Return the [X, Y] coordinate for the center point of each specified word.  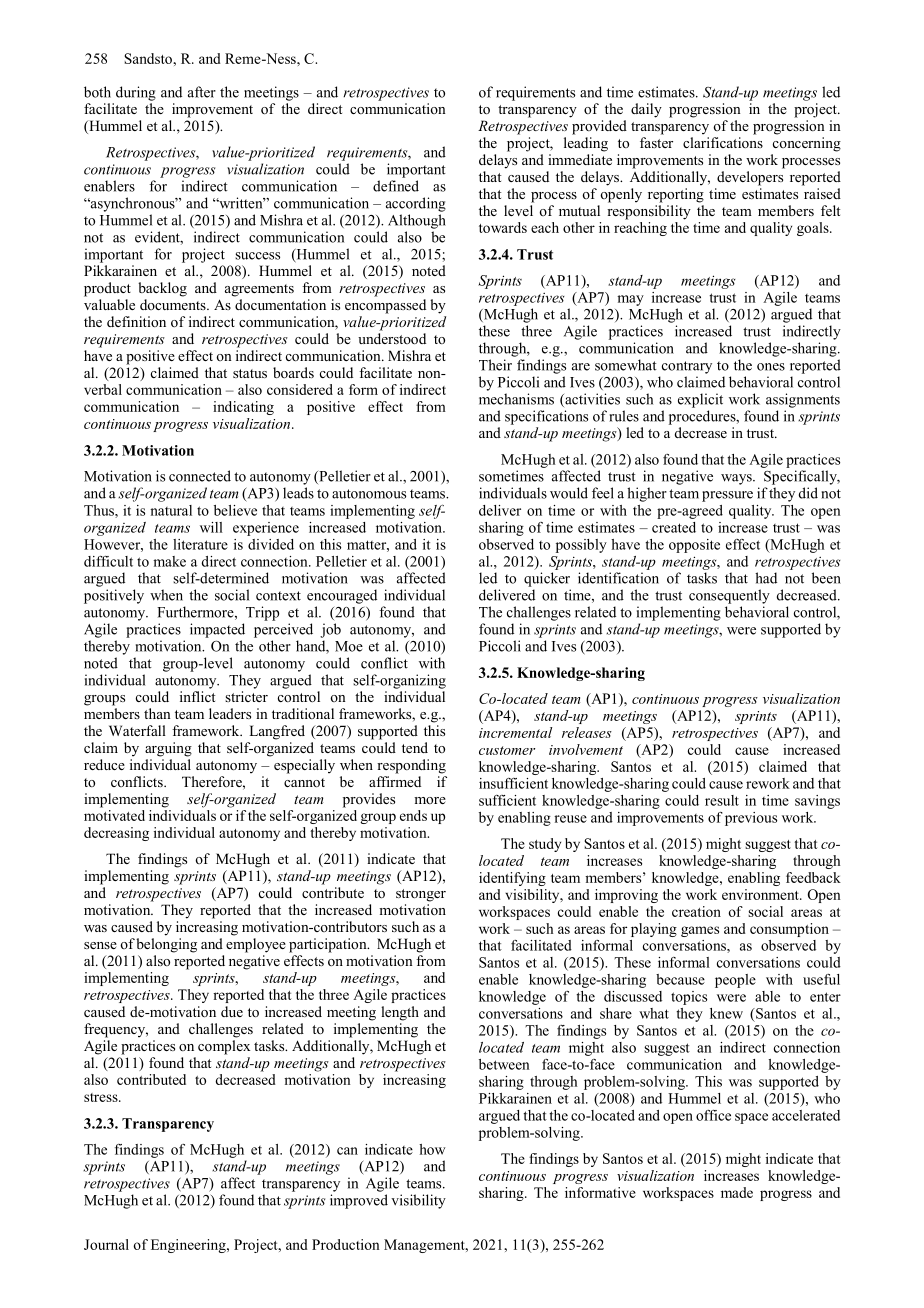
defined [396, 186]
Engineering [189, 1246]
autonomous [369, 494]
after [202, 92]
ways [737, 479]
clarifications [723, 142]
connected [200, 476]
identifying [512, 879]
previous [751, 819]
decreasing [116, 834]
